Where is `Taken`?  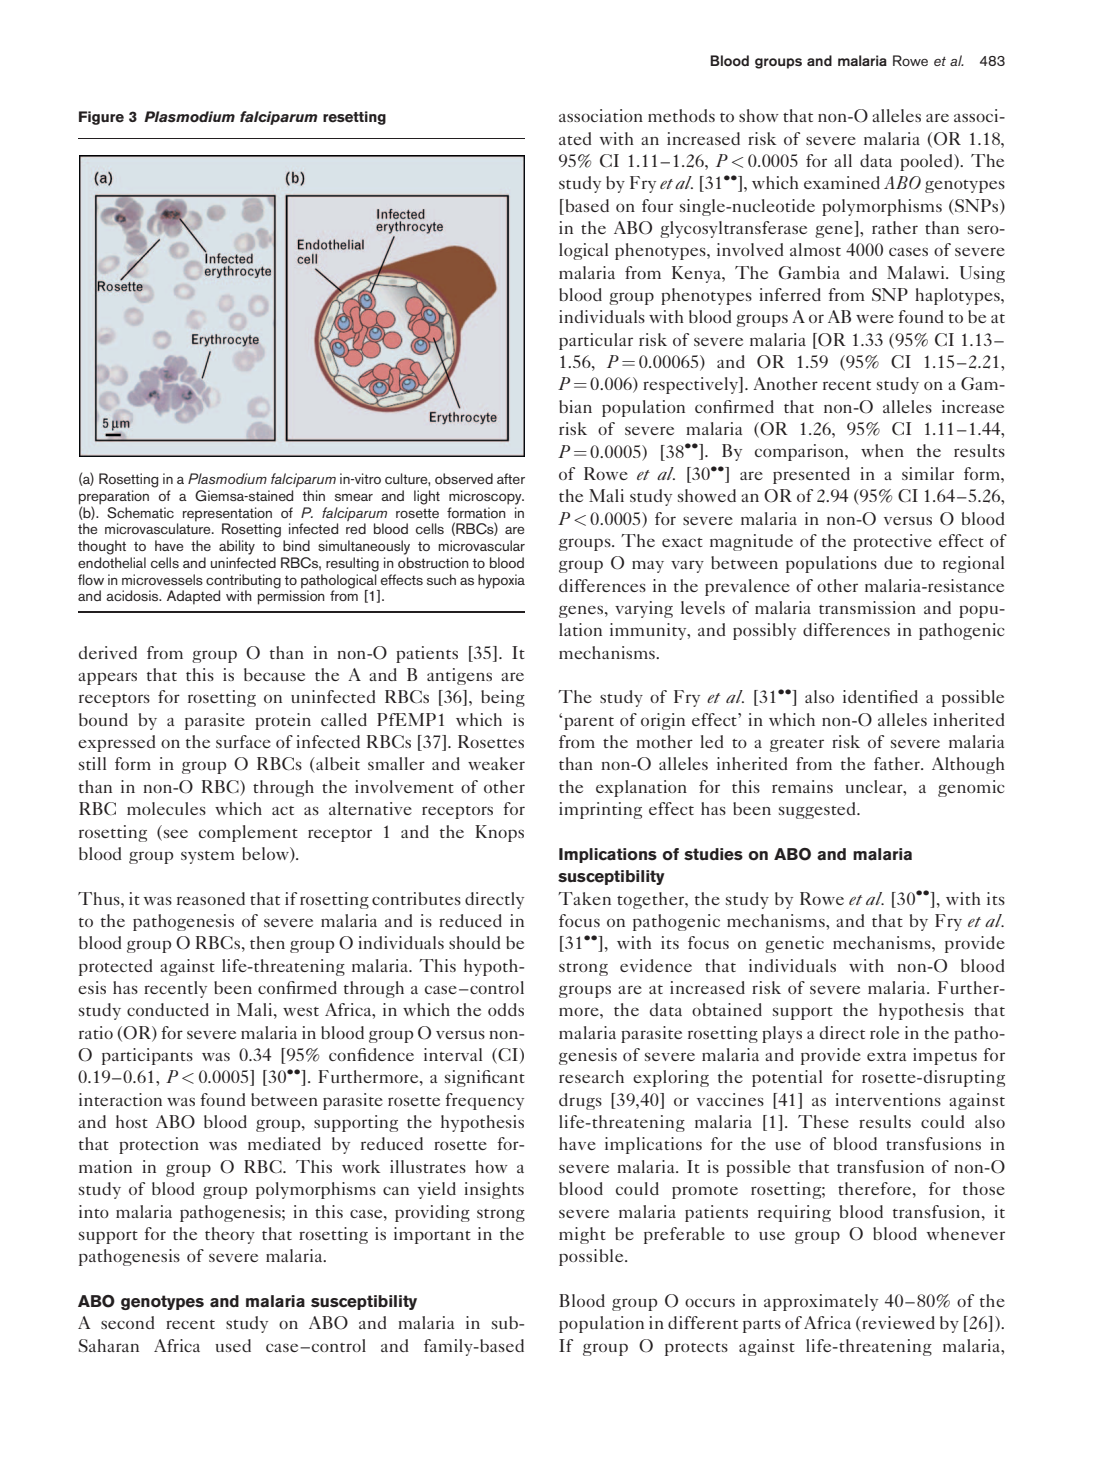 Taken is located at coordinates (584, 898).
